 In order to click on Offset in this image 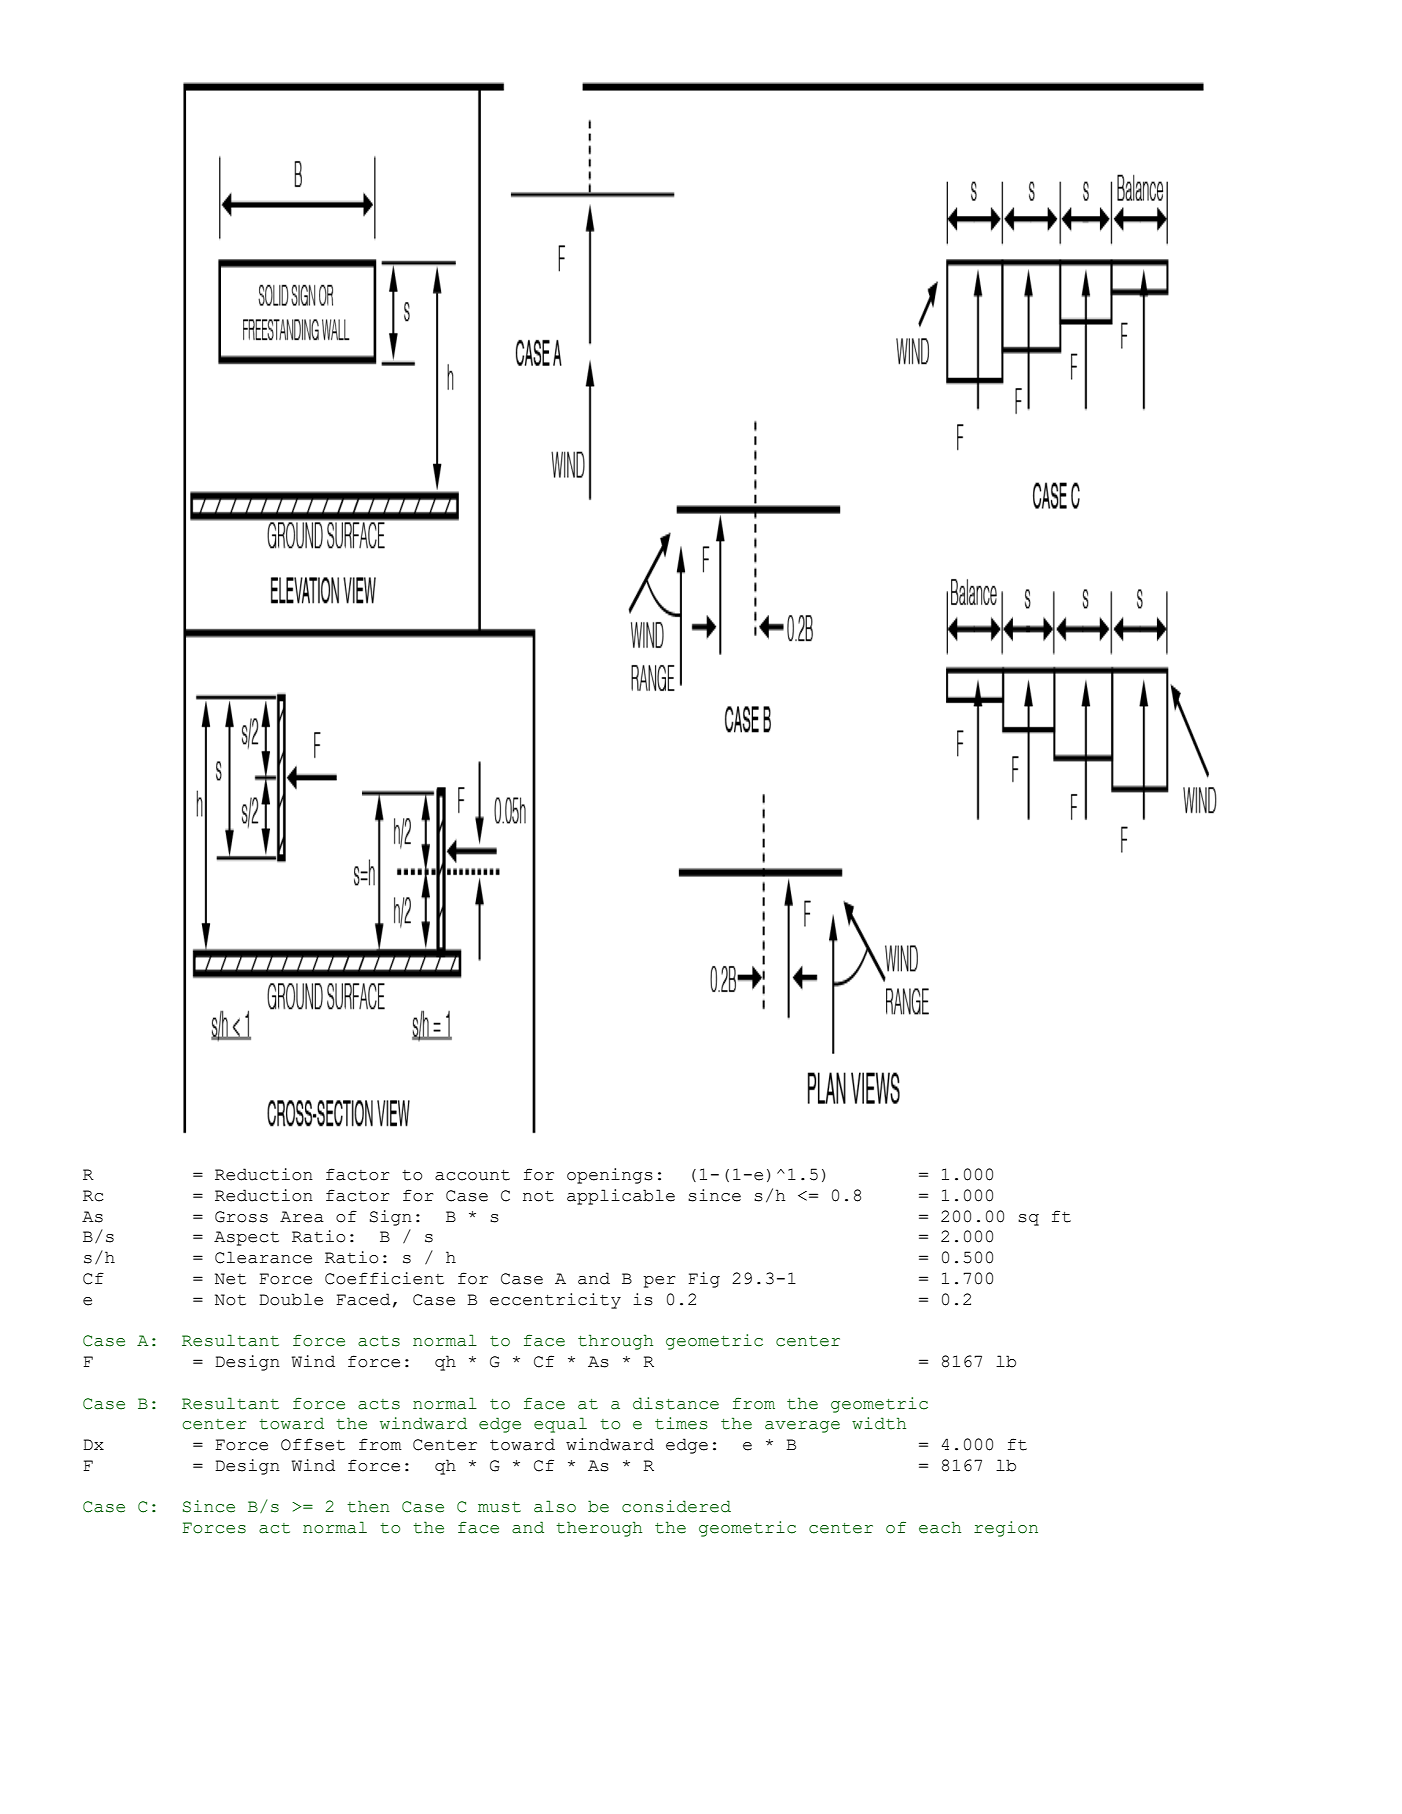, I will do `click(313, 1444)`.
